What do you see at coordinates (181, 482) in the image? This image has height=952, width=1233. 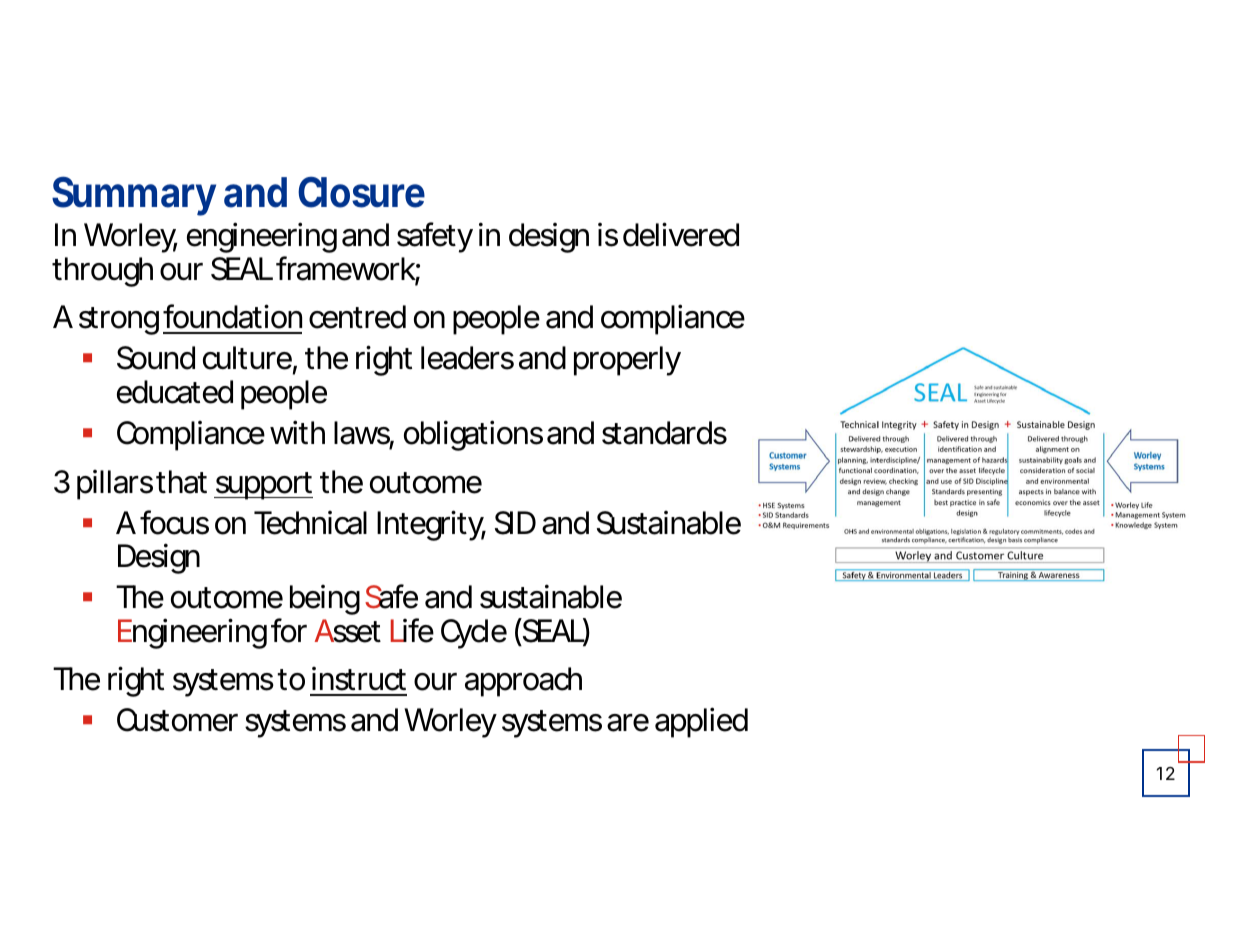 I see `that` at bounding box center [181, 482].
